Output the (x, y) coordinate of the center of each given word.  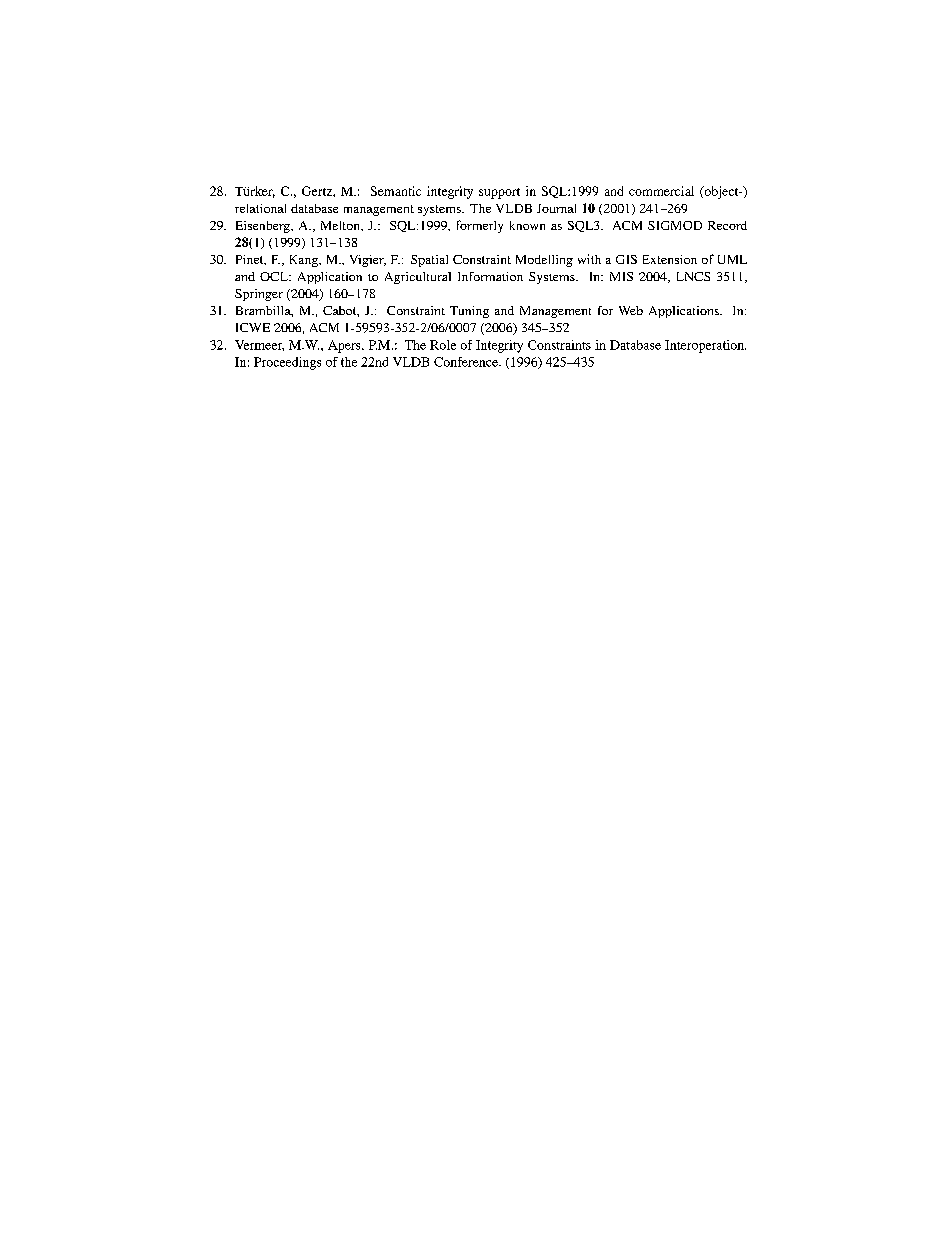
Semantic (396, 191)
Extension (670, 259)
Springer (259, 295)
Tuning (469, 312)
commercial (661, 191)
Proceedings (287, 363)
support (499, 193)
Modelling (544, 261)
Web (631, 310)
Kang (305, 261)
